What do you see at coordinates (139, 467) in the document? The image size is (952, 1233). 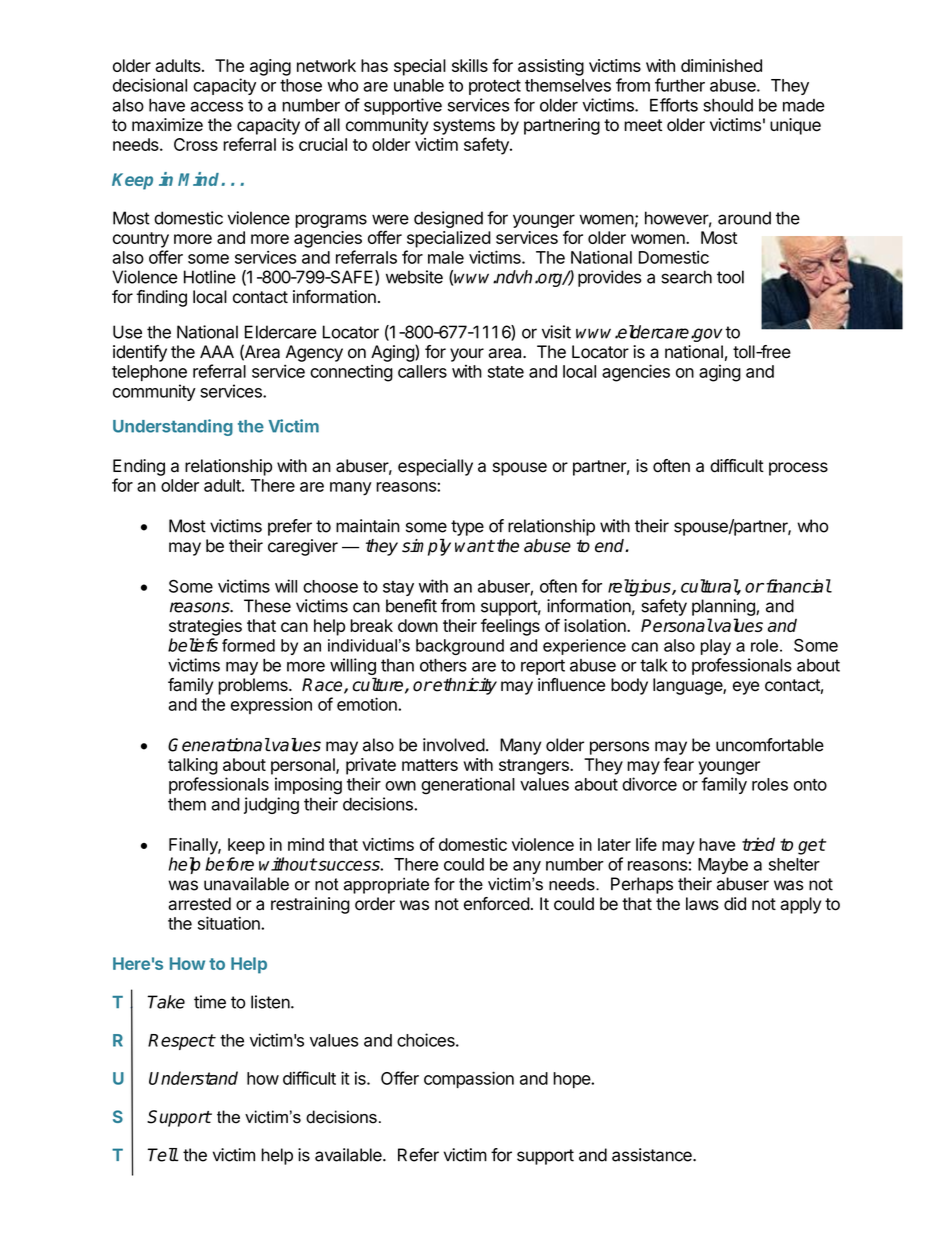 I see `Ending` at bounding box center [139, 467].
